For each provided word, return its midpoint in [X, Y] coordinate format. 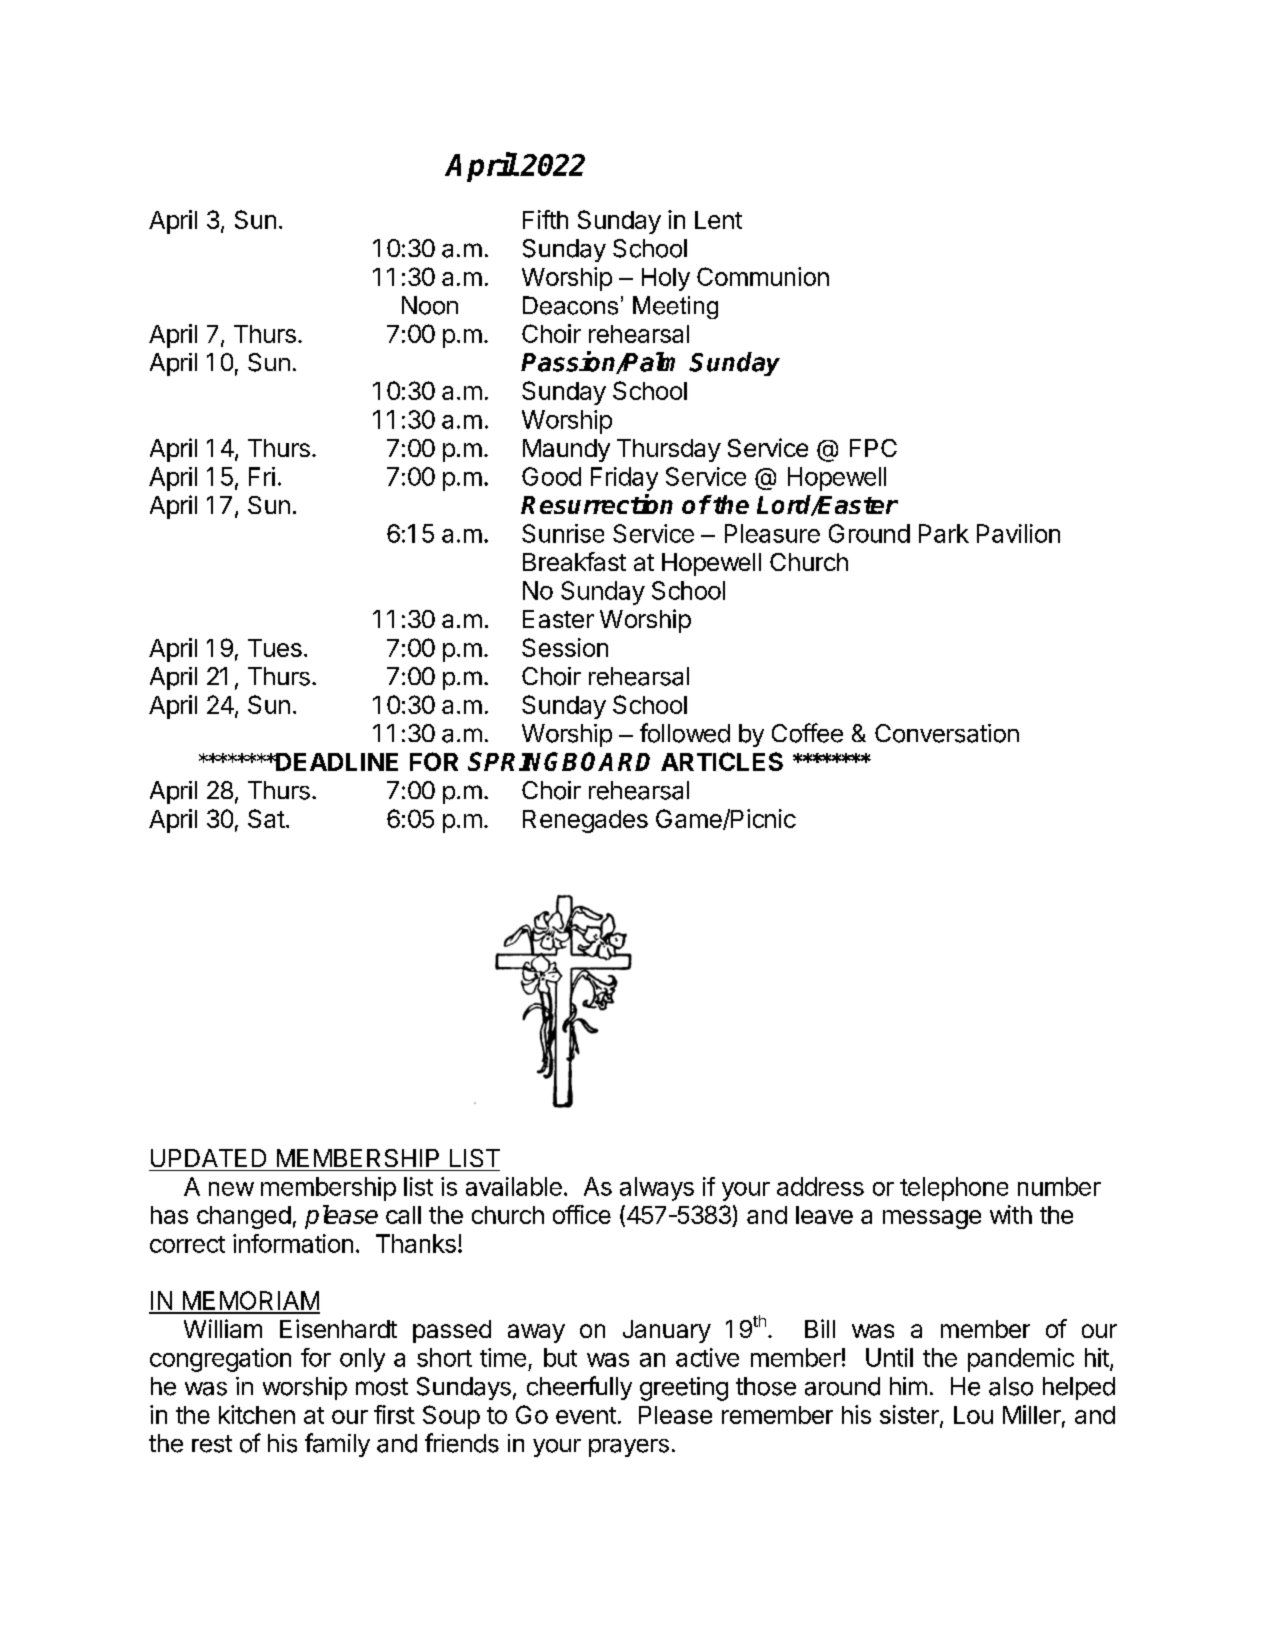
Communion [763, 276]
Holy [666, 279]
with [1011, 1214]
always [657, 1189]
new [231, 1189]
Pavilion [1018, 533]
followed [685, 733]
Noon [430, 305]
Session [565, 647]
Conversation [947, 733]
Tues [275, 648]
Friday [624, 479]
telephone [954, 1189]
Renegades [585, 821]
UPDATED [208, 1158]
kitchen [257, 1414]
